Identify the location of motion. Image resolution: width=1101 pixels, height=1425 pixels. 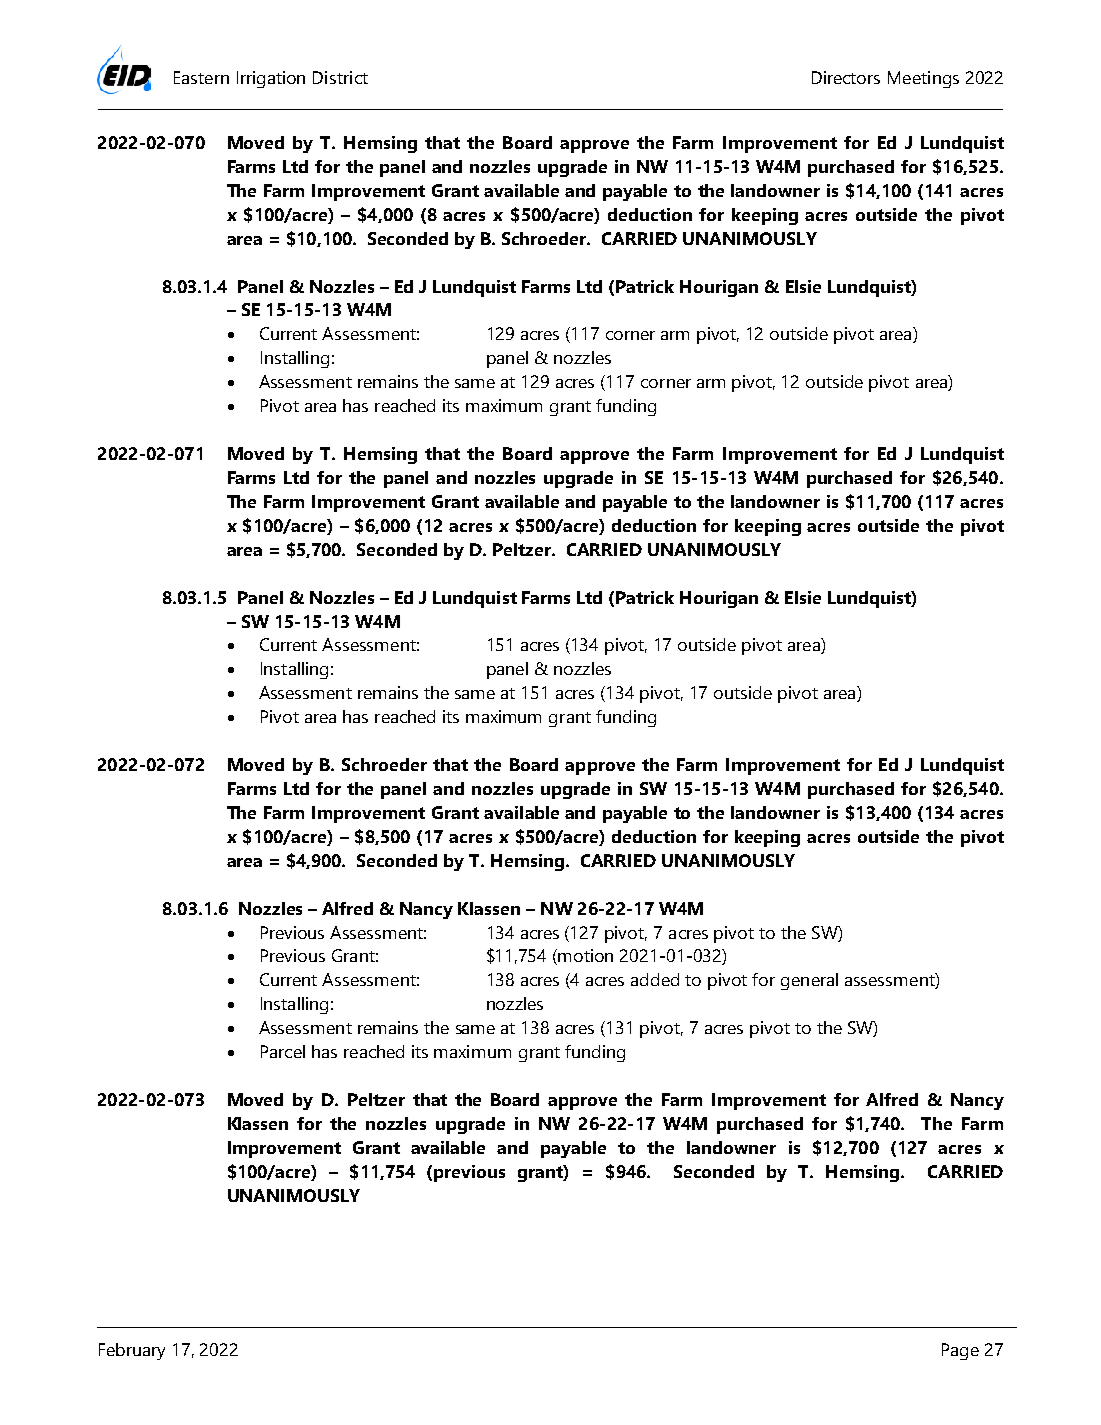
(585, 955).
